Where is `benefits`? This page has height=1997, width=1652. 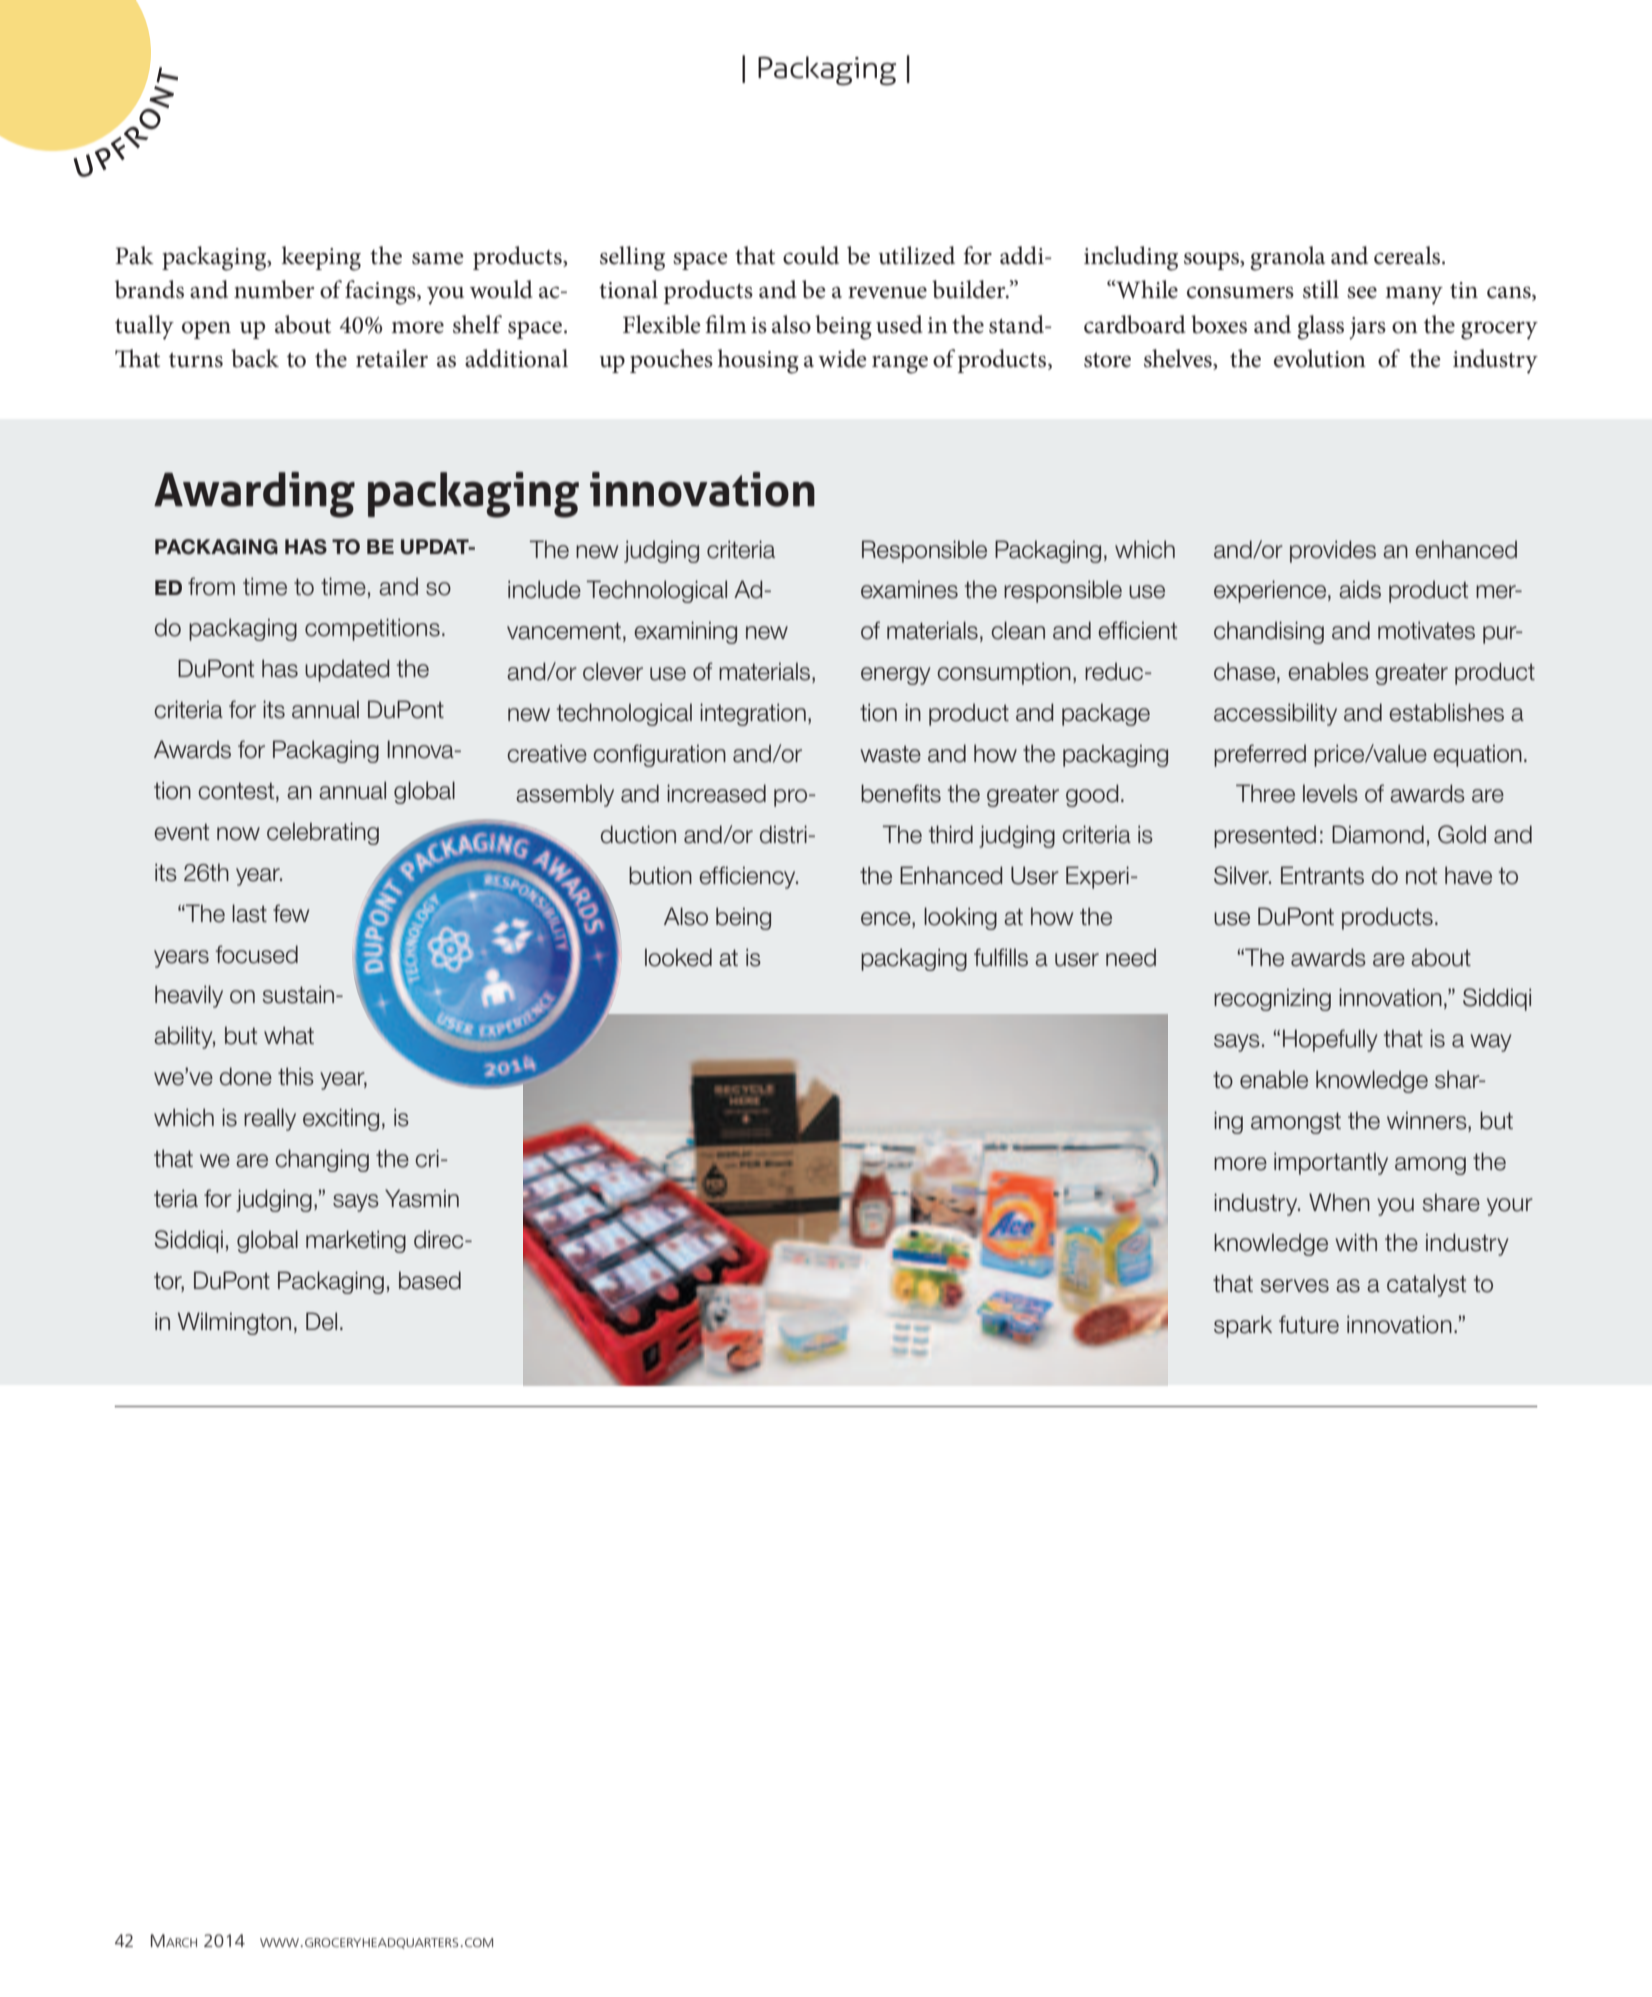
benefits is located at coordinates (901, 793).
